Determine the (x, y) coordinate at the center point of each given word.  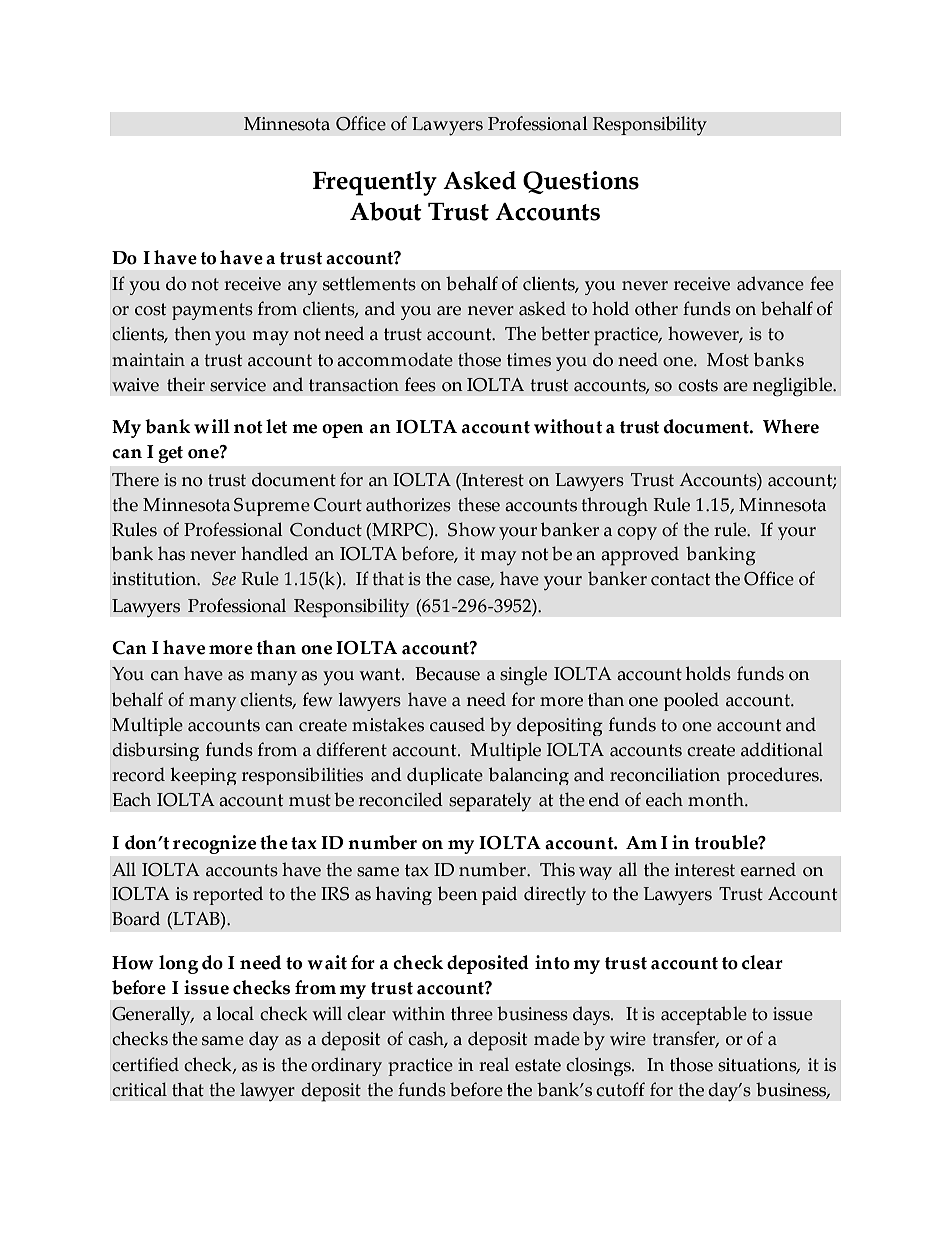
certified (145, 1064)
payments (212, 311)
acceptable (704, 1015)
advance (770, 283)
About (386, 211)
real (494, 1064)
